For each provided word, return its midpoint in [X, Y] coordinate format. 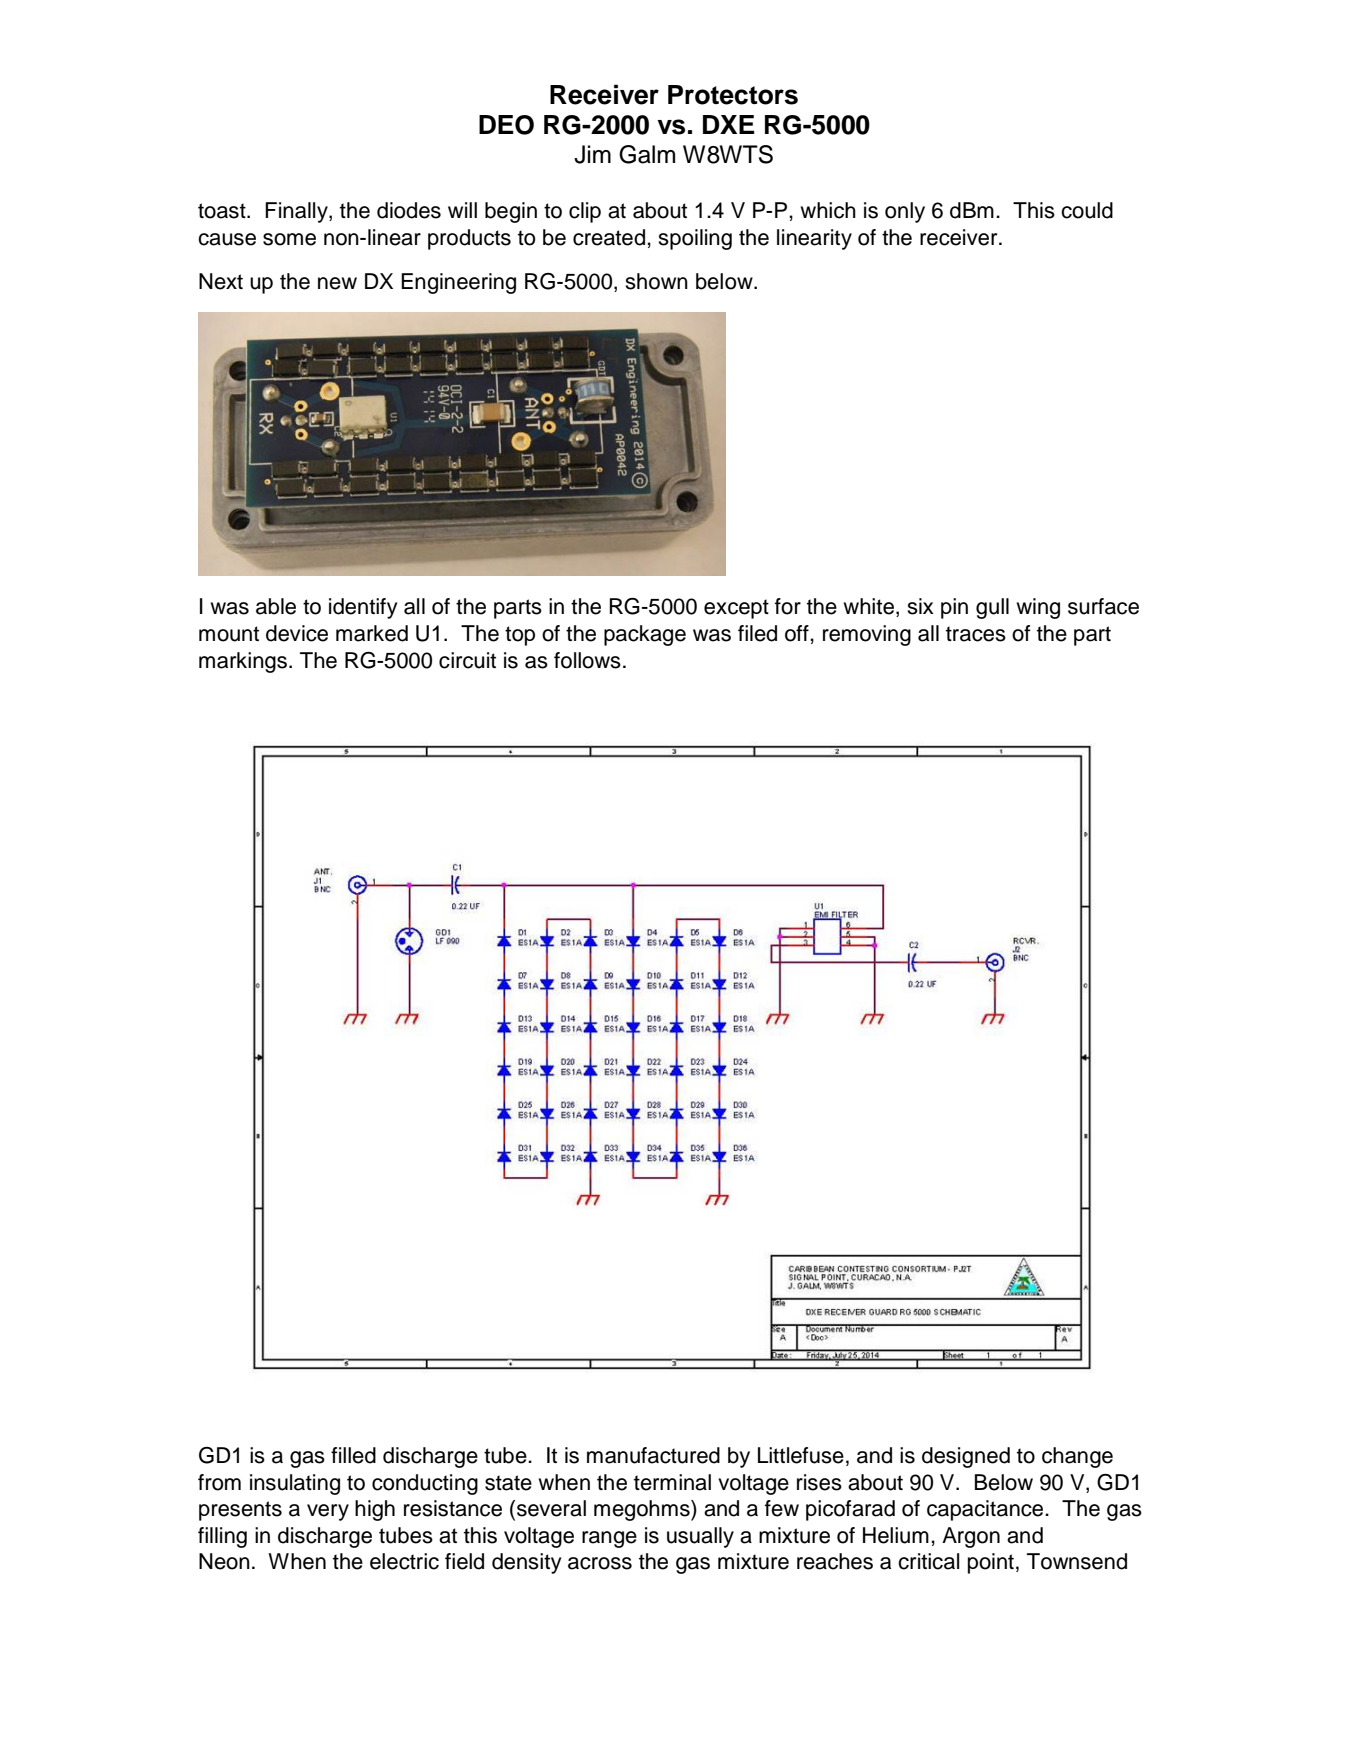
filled [353, 1455]
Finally [297, 212]
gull [992, 608]
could [1087, 210]
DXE [729, 124]
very [328, 1512]
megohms [643, 1510]
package [645, 635]
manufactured [653, 1455]
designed [966, 1457]
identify [363, 608]
